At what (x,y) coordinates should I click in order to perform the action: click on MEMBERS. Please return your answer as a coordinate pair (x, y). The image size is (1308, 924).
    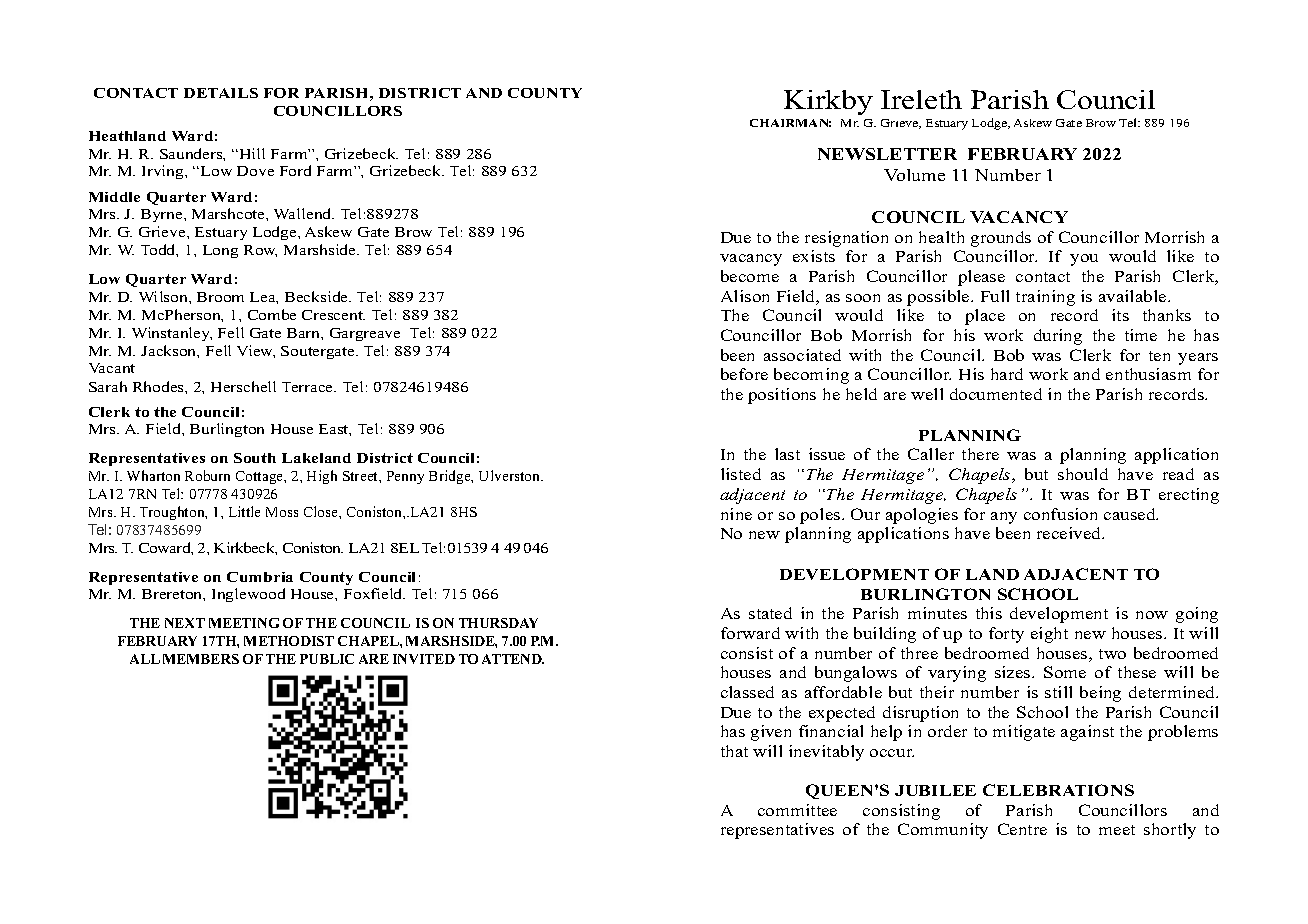
    Looking at the image, I should click on (201, 659).
